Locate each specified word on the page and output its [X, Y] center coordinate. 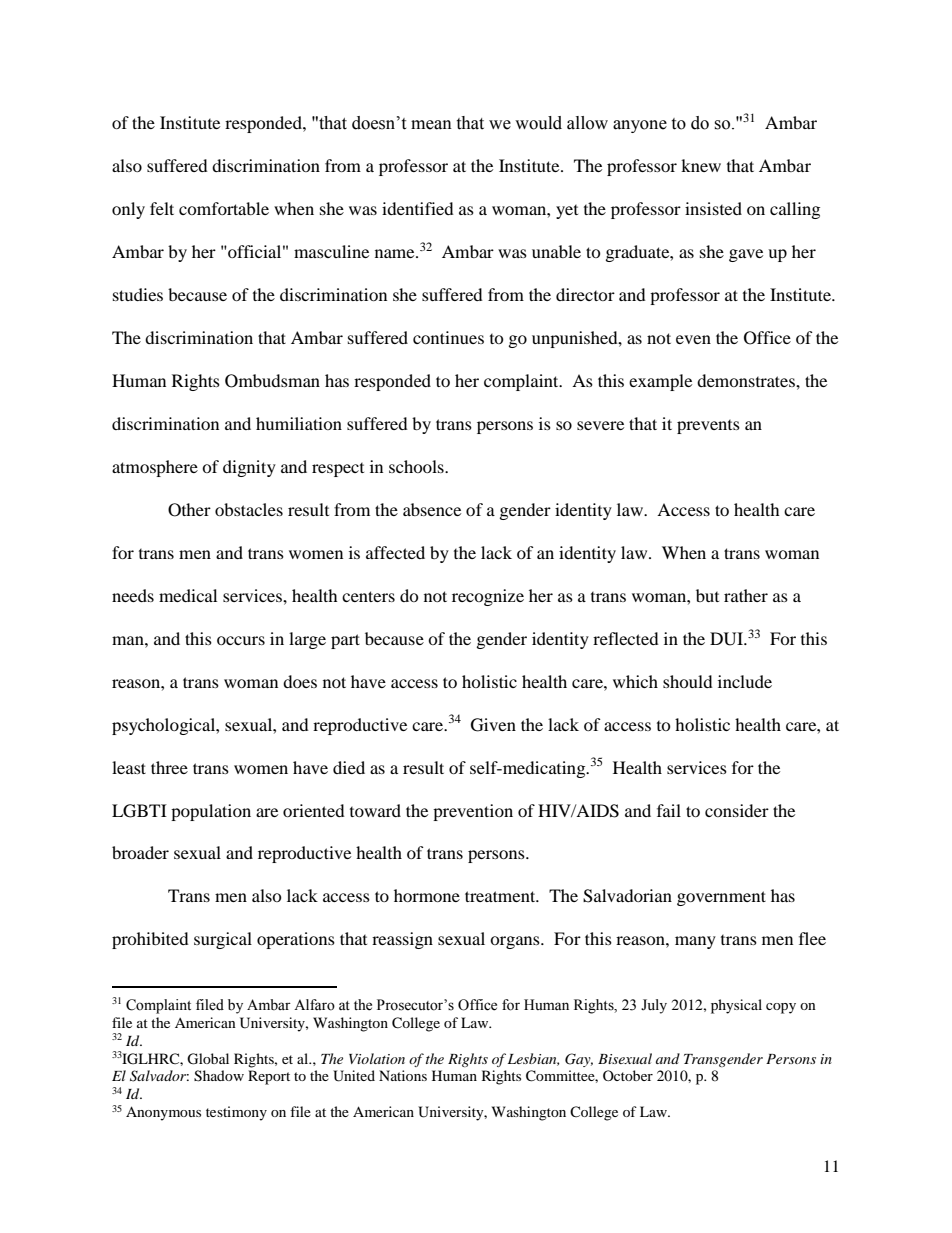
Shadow [219, 1076]
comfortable [224, 208]
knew [701, 165]
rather [746, 595]
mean [431, 125]
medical [188, 595]
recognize [488, 597]
